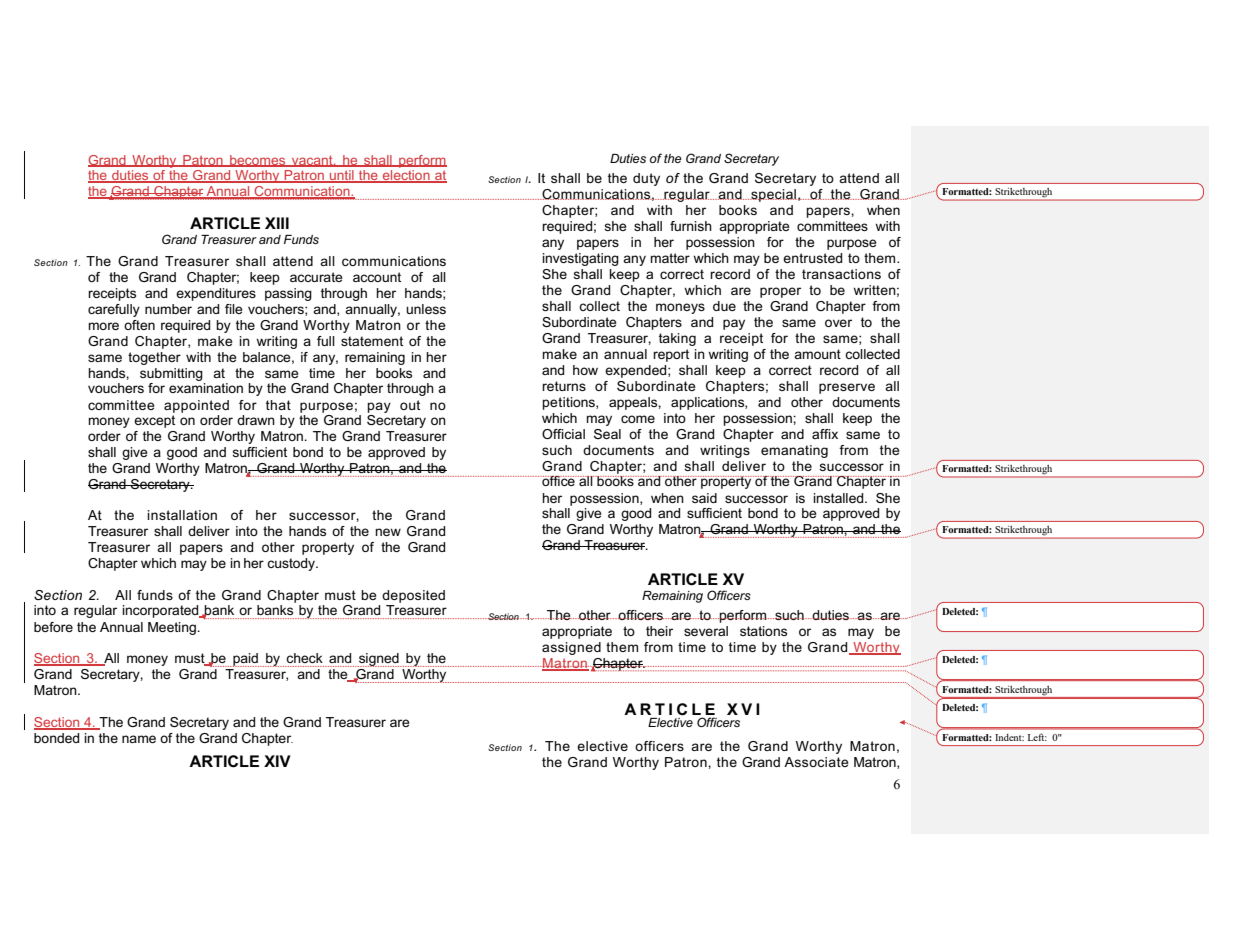  Describe the element at coordinates (816, 762) in the screenshot. I see `Associate` at that location.
